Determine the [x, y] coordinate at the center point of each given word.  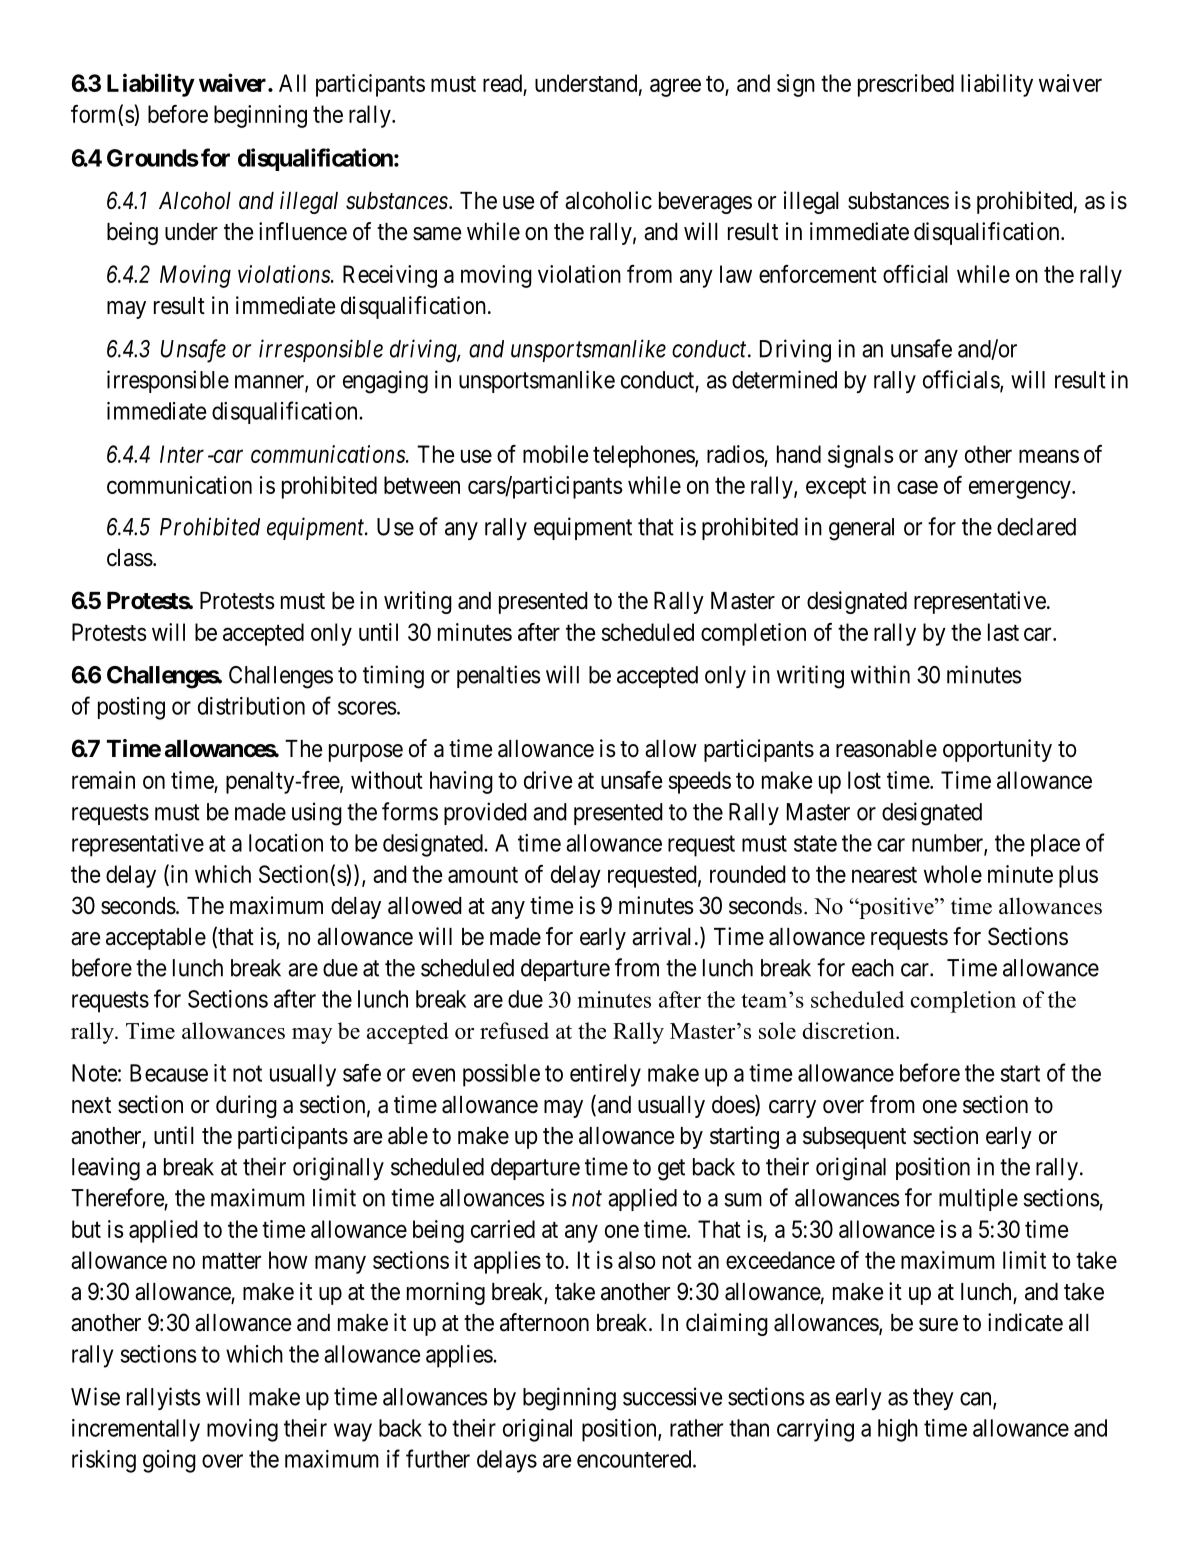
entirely [605, 1075]
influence [303, 231]
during [246, 1106]
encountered [635, 1459]
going [169, 1461]
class [130, 558]
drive [548, 780]
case [917, 487]
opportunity [997, 750]
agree [675, 87]
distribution [251, 706]
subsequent [854, 1138]
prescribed [906, 85]
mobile [555, 454]
